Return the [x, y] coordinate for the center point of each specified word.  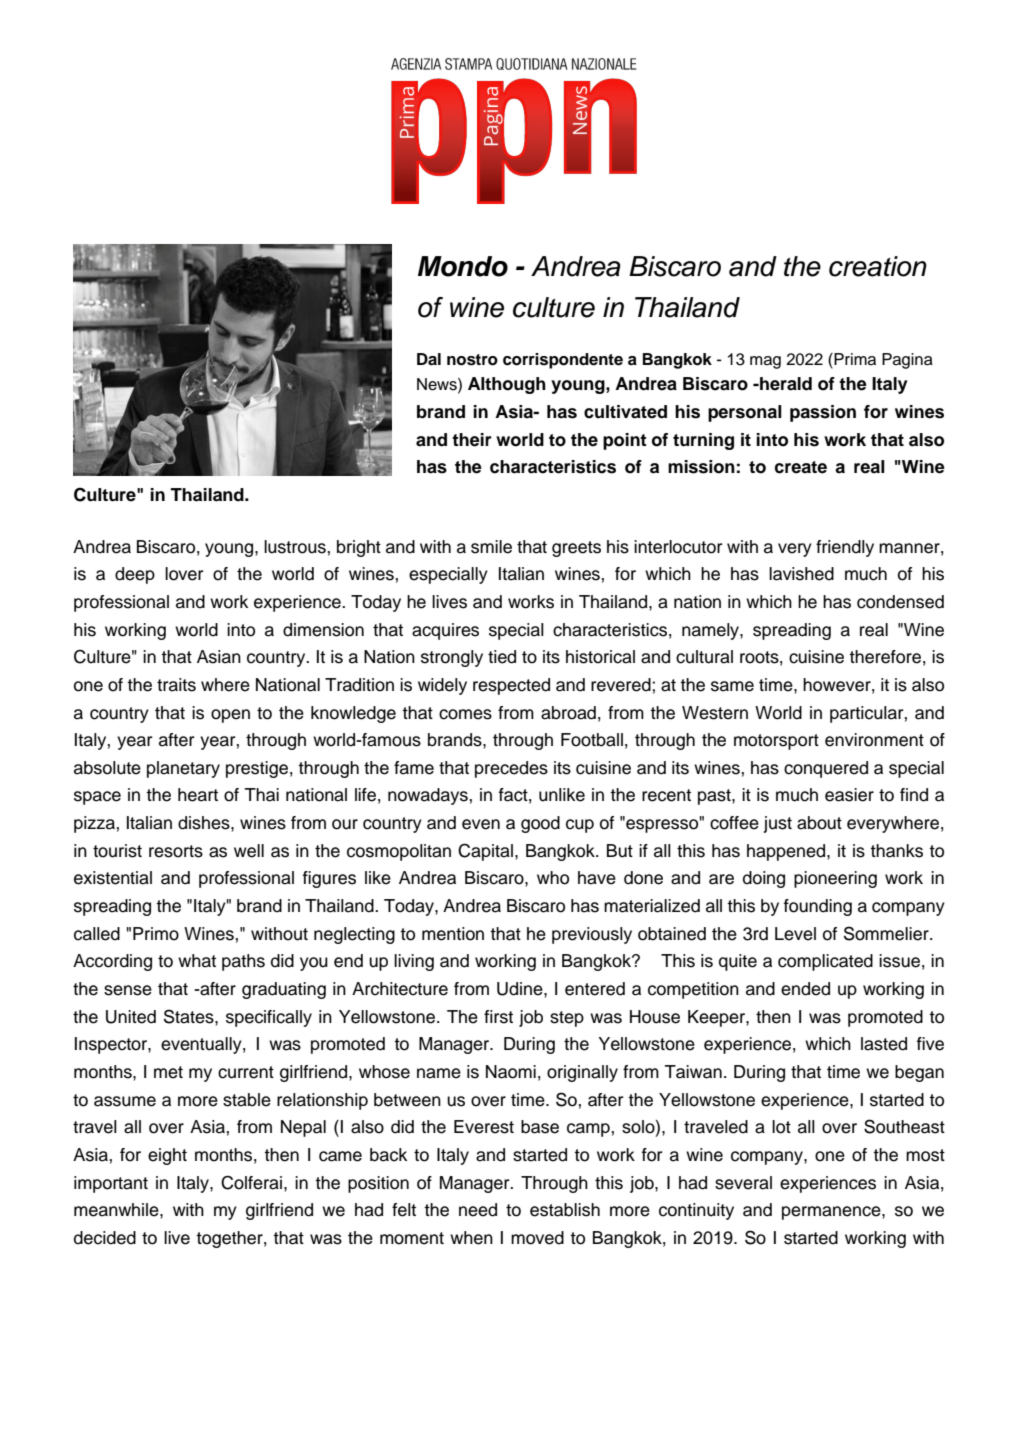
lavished [801, 574]
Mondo [463, 266]
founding [818, 907]
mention [453, 934]
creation [878, 266]
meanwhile [117, 1210]
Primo [156, 934]
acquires [445, 631]
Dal [429, 359]
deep [135, 575]
